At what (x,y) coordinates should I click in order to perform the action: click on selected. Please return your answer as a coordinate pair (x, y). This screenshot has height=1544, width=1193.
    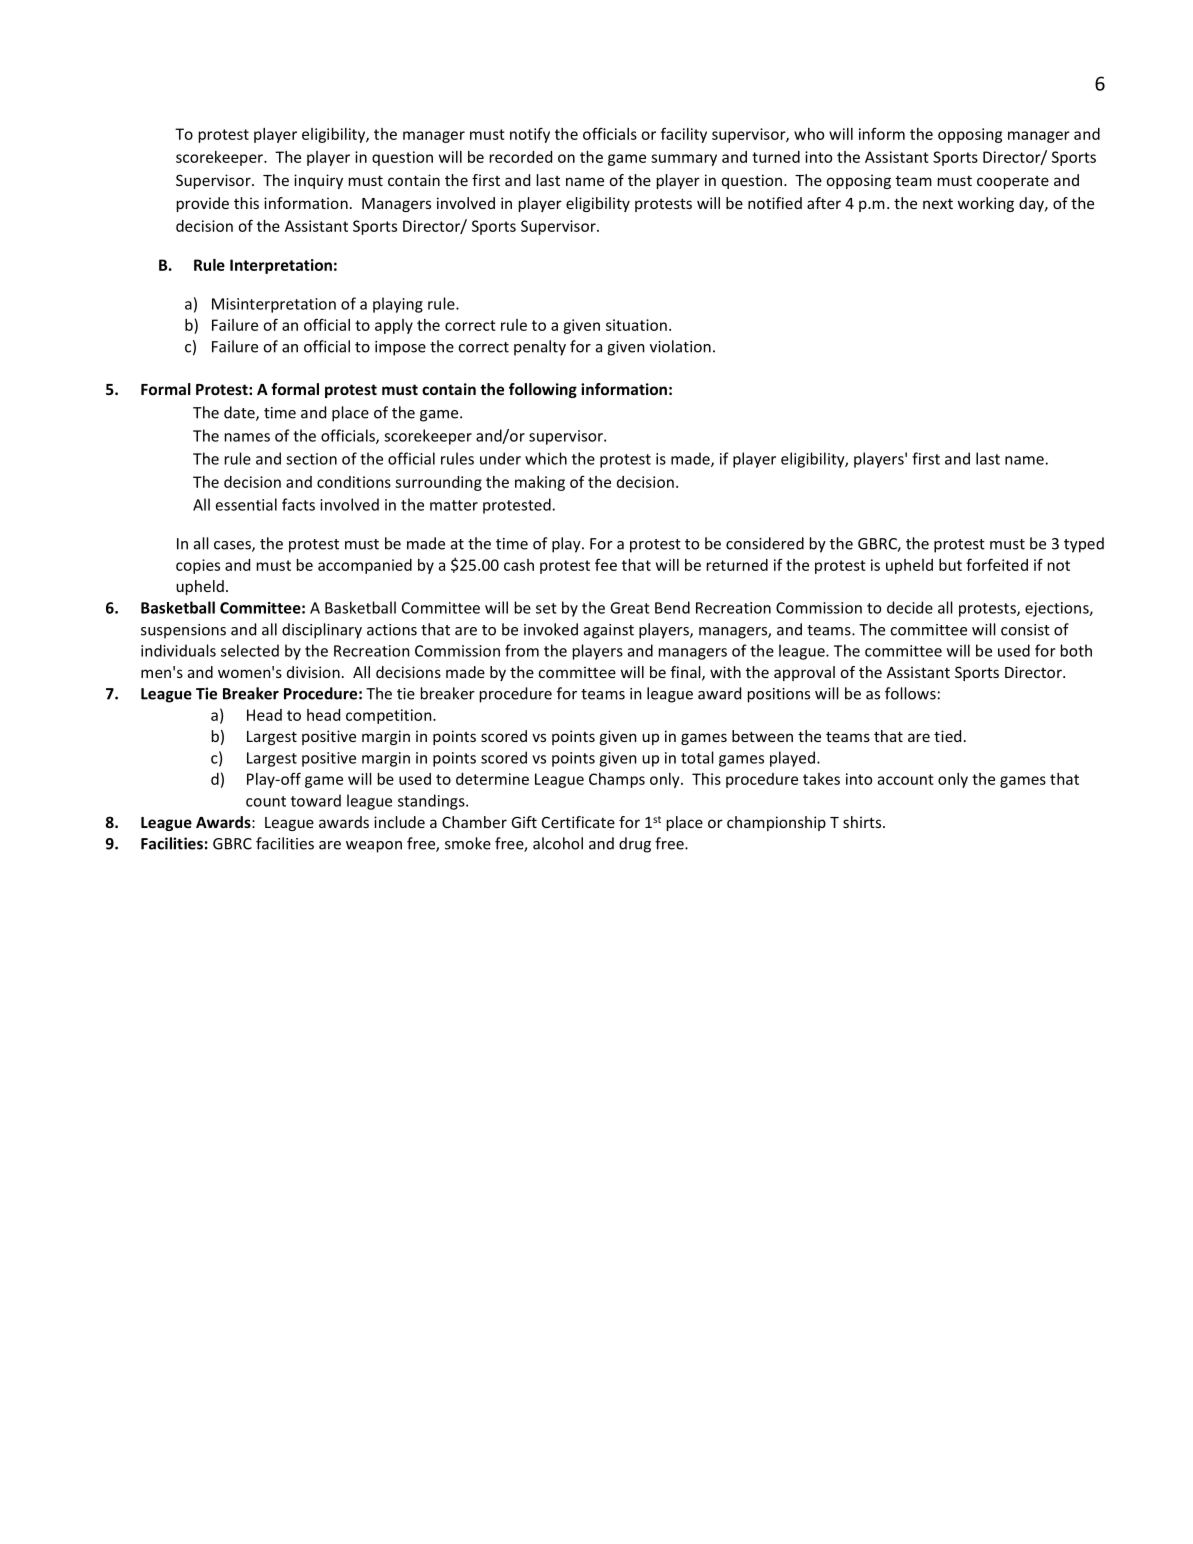
    Looking at the image, I should click on (250, 650).
